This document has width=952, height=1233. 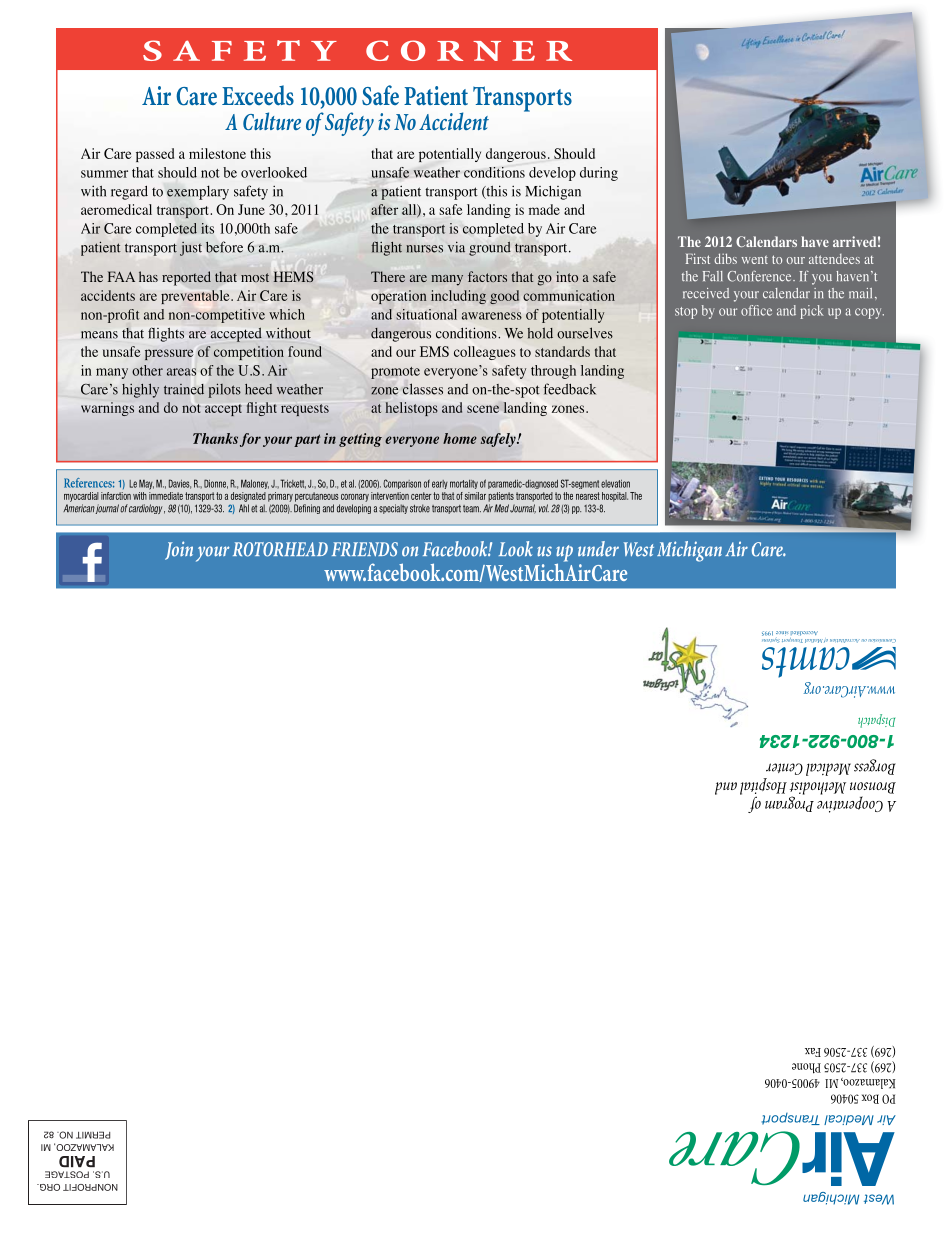 I want to click on Exceeds, so click(x=258, y=95).
